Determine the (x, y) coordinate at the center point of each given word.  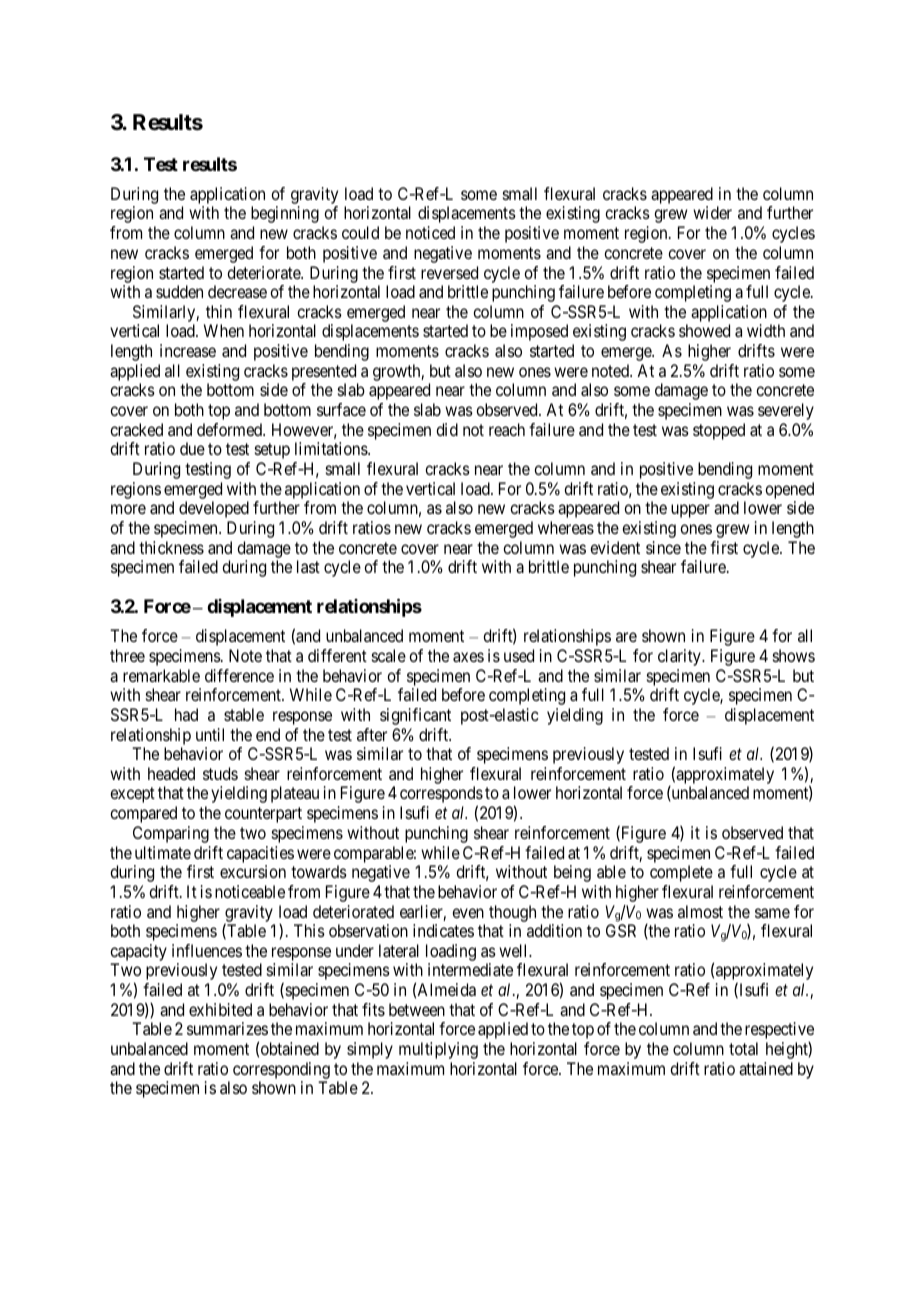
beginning (285, 214)
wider (712, 212)
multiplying (438, 1050)
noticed (430, 232)
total (743, 1048)
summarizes (227, 1028)
